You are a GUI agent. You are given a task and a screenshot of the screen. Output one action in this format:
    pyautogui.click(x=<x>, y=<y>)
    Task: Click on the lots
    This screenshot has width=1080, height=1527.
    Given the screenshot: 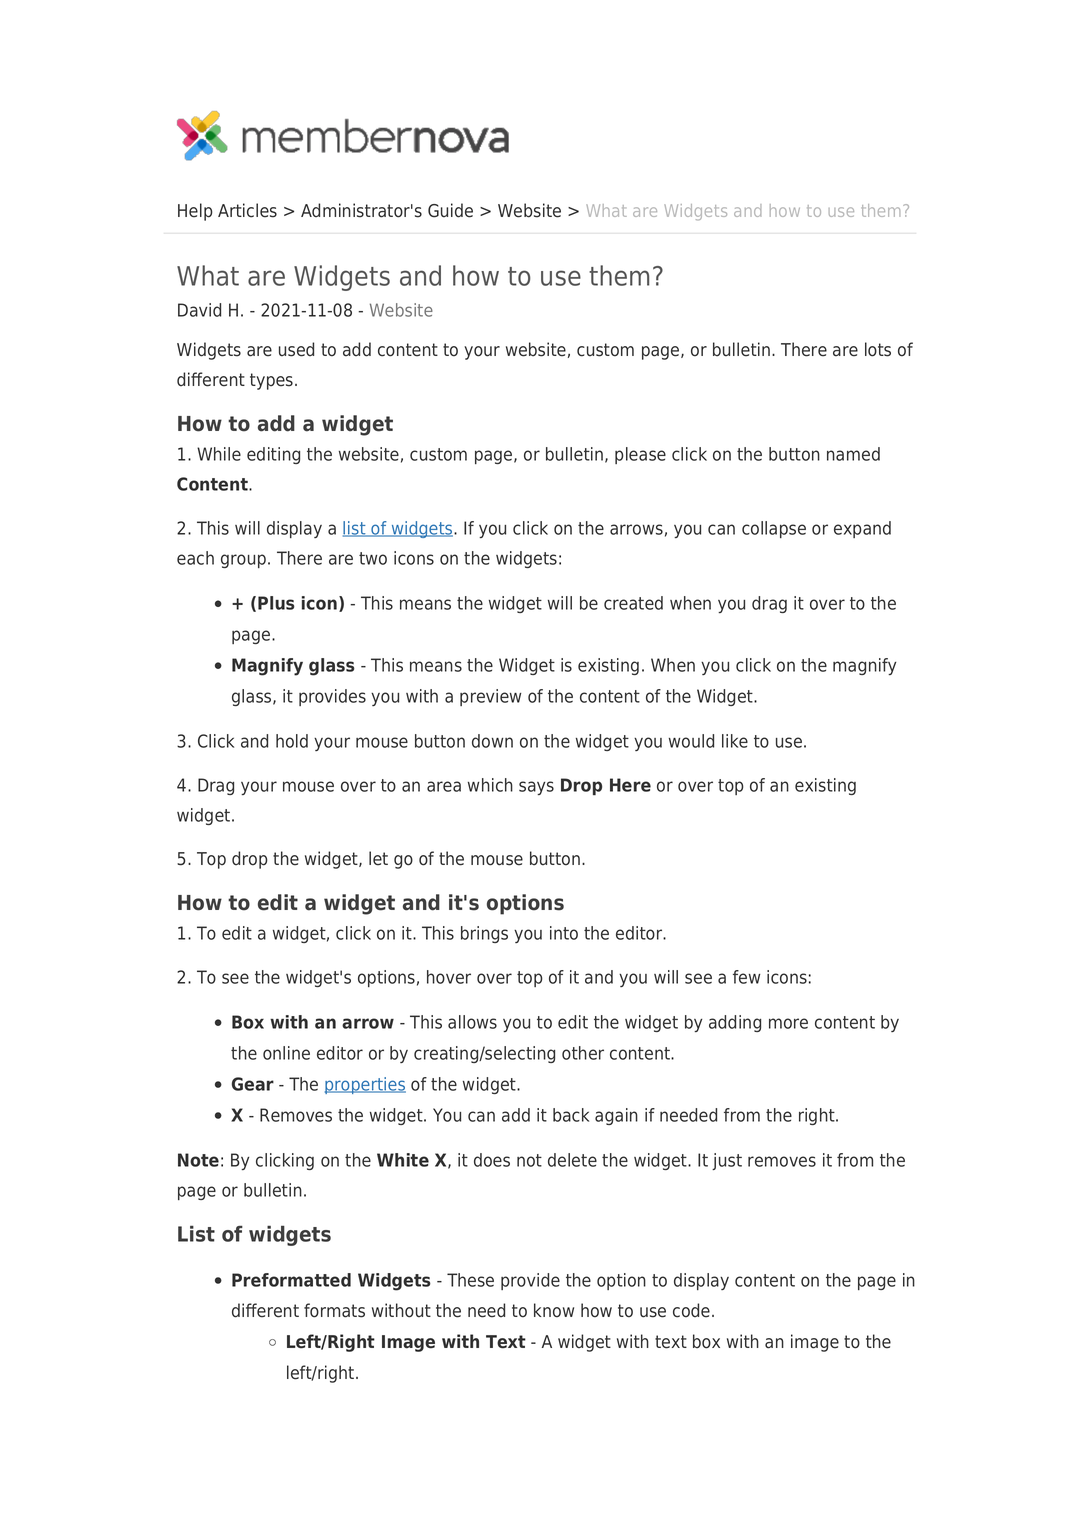 What is the action you would take?
    pyautogui.click(x=878, y=349)
